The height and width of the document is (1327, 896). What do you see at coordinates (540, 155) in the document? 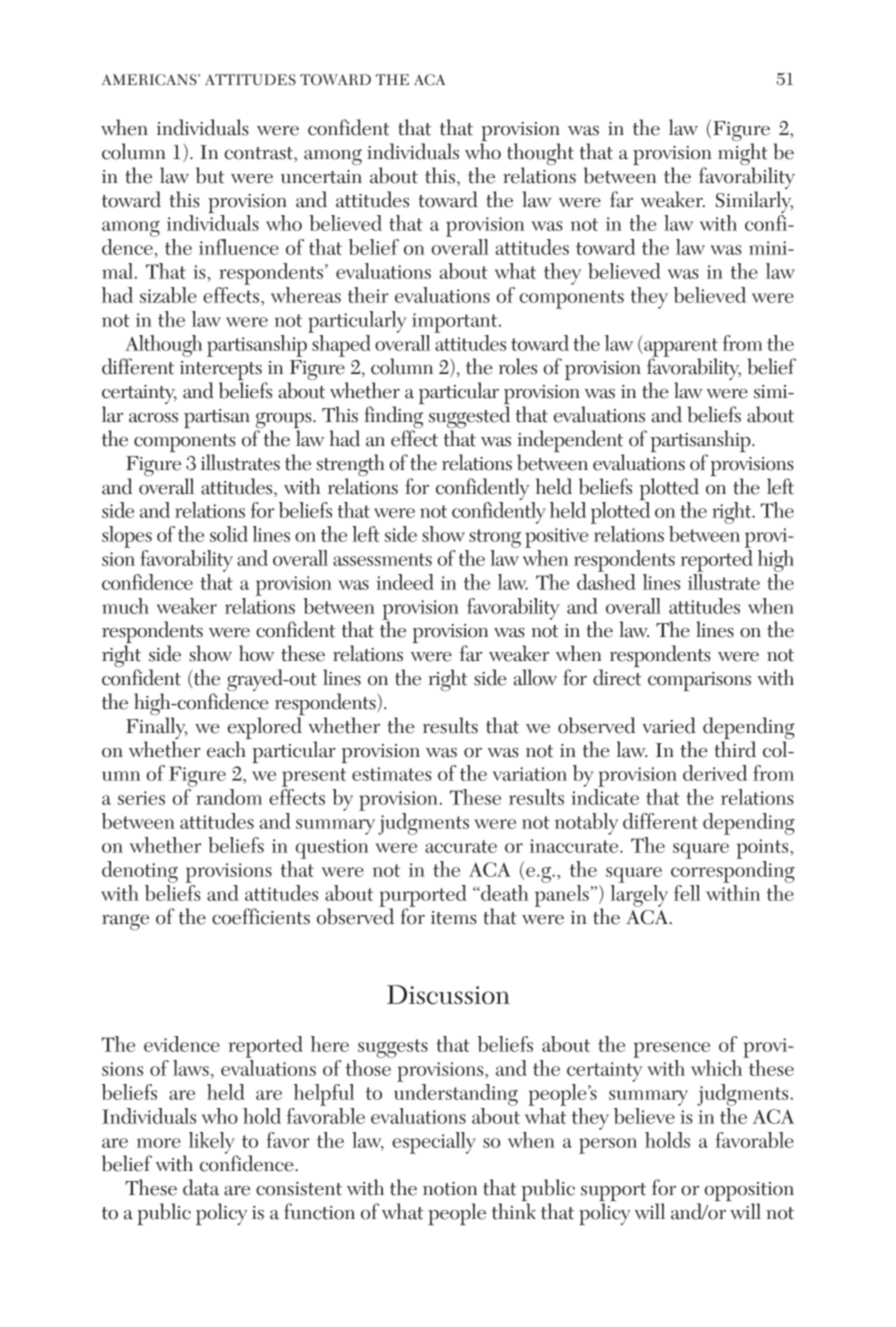
I see `thought` at bounding box center [540, 155].
